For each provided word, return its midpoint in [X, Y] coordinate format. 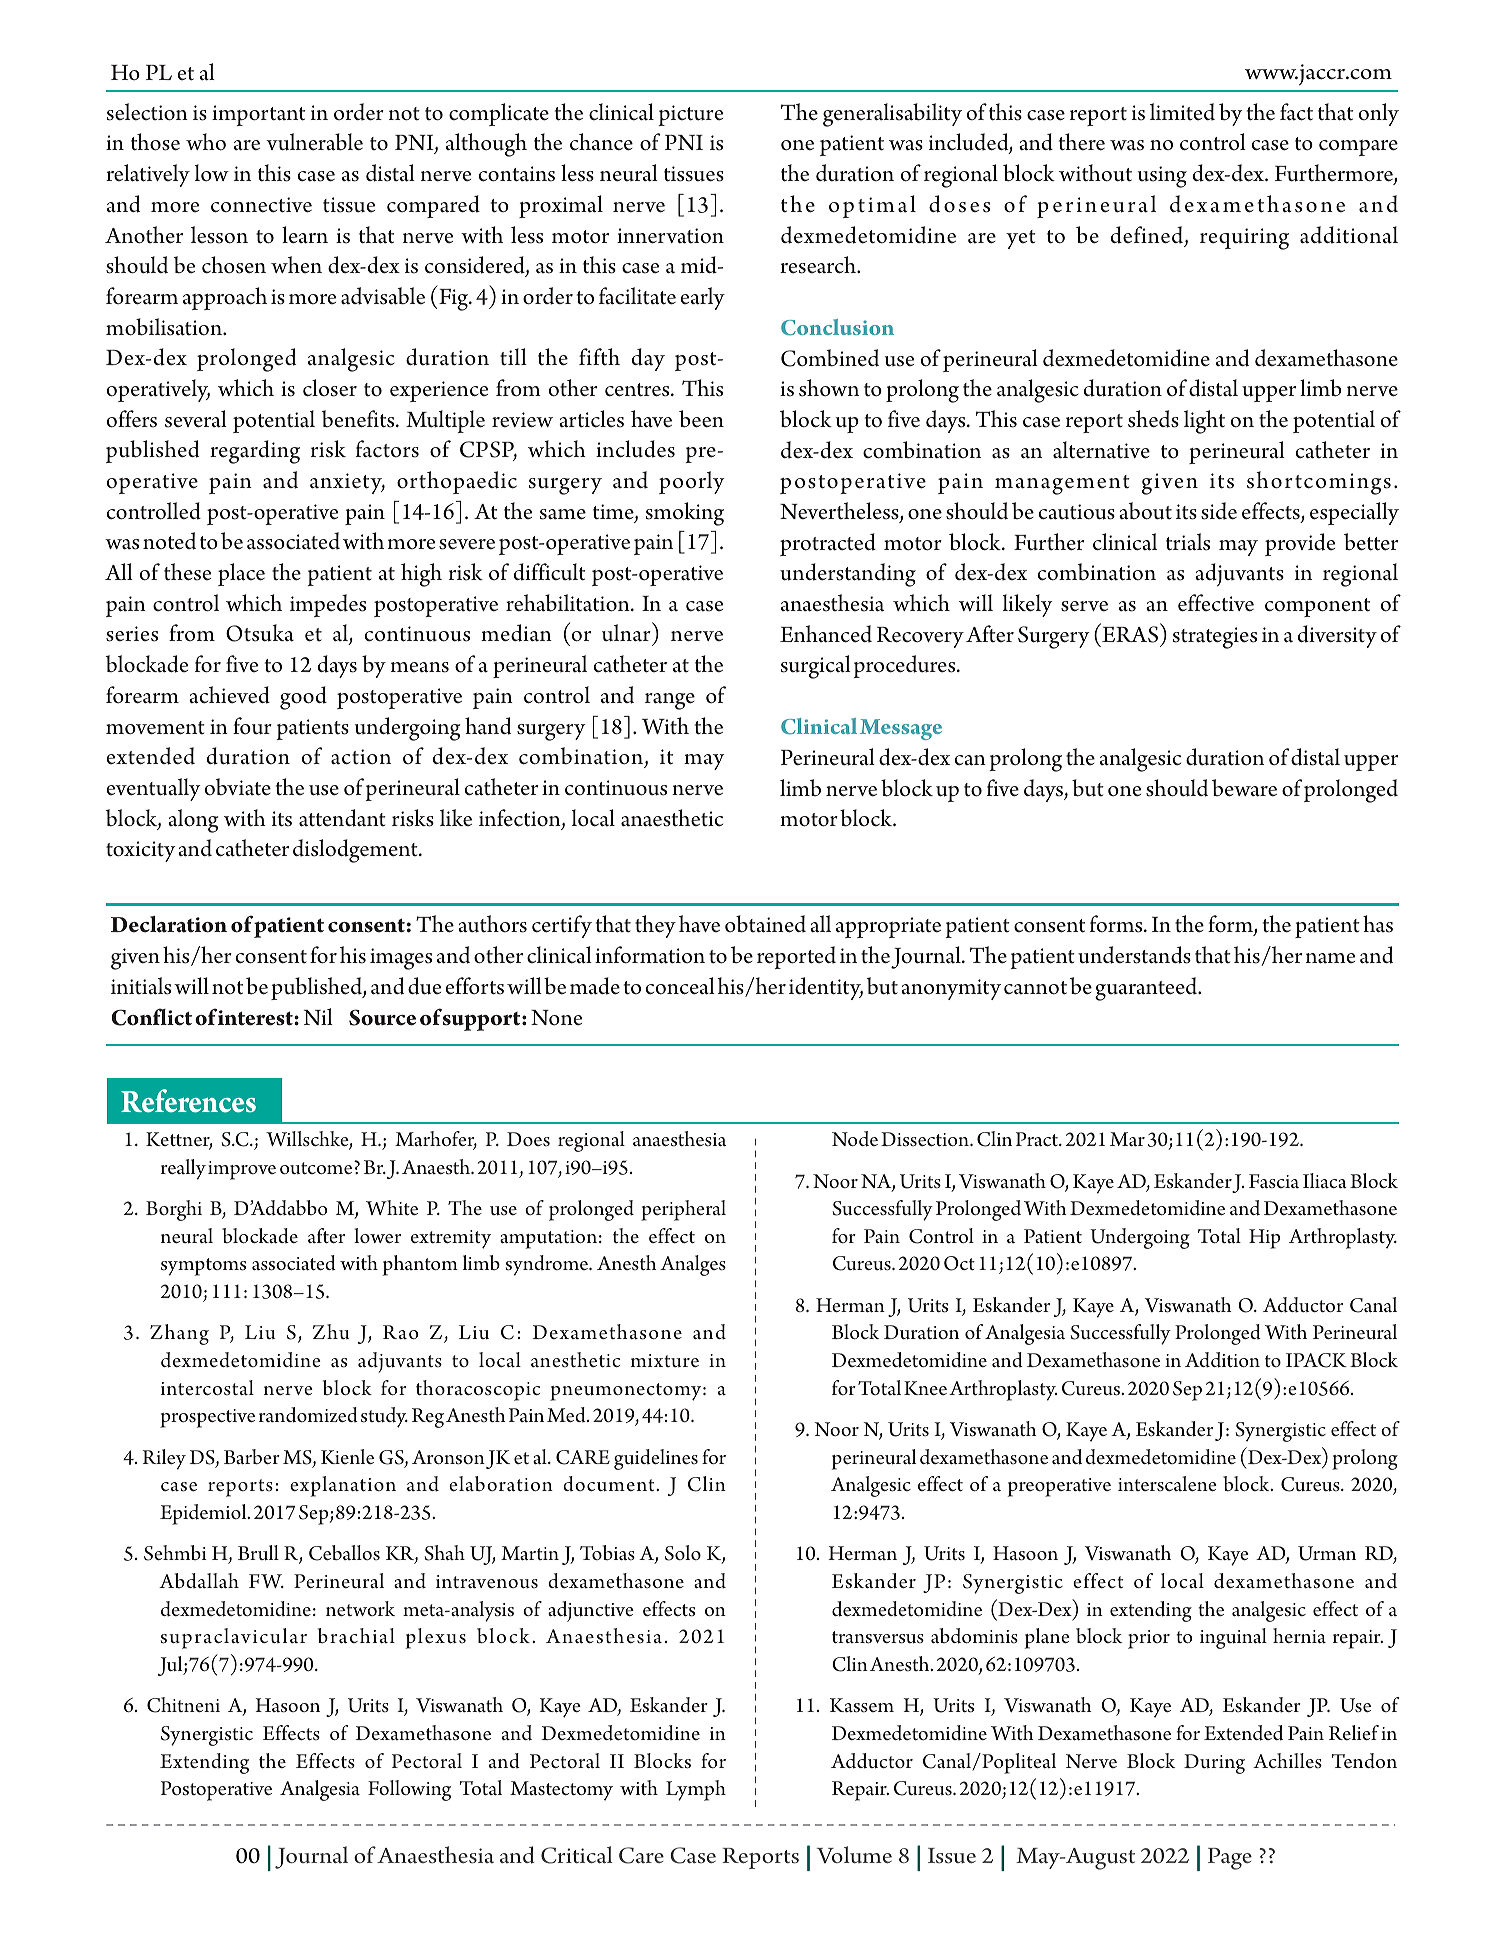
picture [690, 115]
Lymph [696, 1790]
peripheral [683, 1210]
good [303, 698]
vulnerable [314, 142]
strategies [1215, 638]
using [1162, 177]
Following [409, 1790]
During [1214, 1764]
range [670, 701]
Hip [1264, 1239]
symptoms [203, 1267]
